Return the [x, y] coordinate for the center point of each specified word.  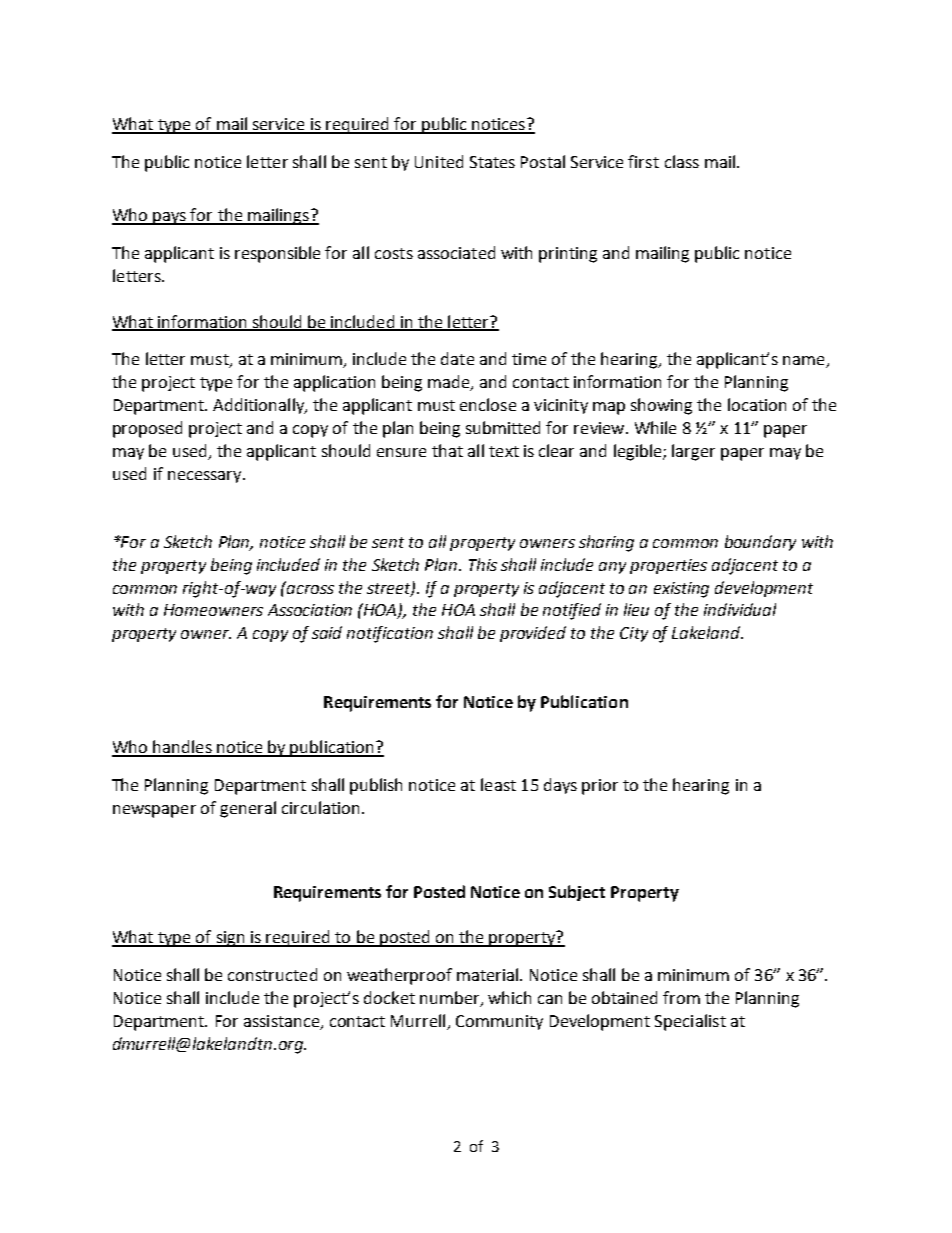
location [757, 404]
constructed [272, 974]
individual [740, 609]
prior [600, 787]
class [682, 161]
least [498, 784]
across [309, 588]
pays [170, 218]
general [248, 809]
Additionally [259, 406]
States [492, 162]
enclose [488, 404]
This [483, 564]
